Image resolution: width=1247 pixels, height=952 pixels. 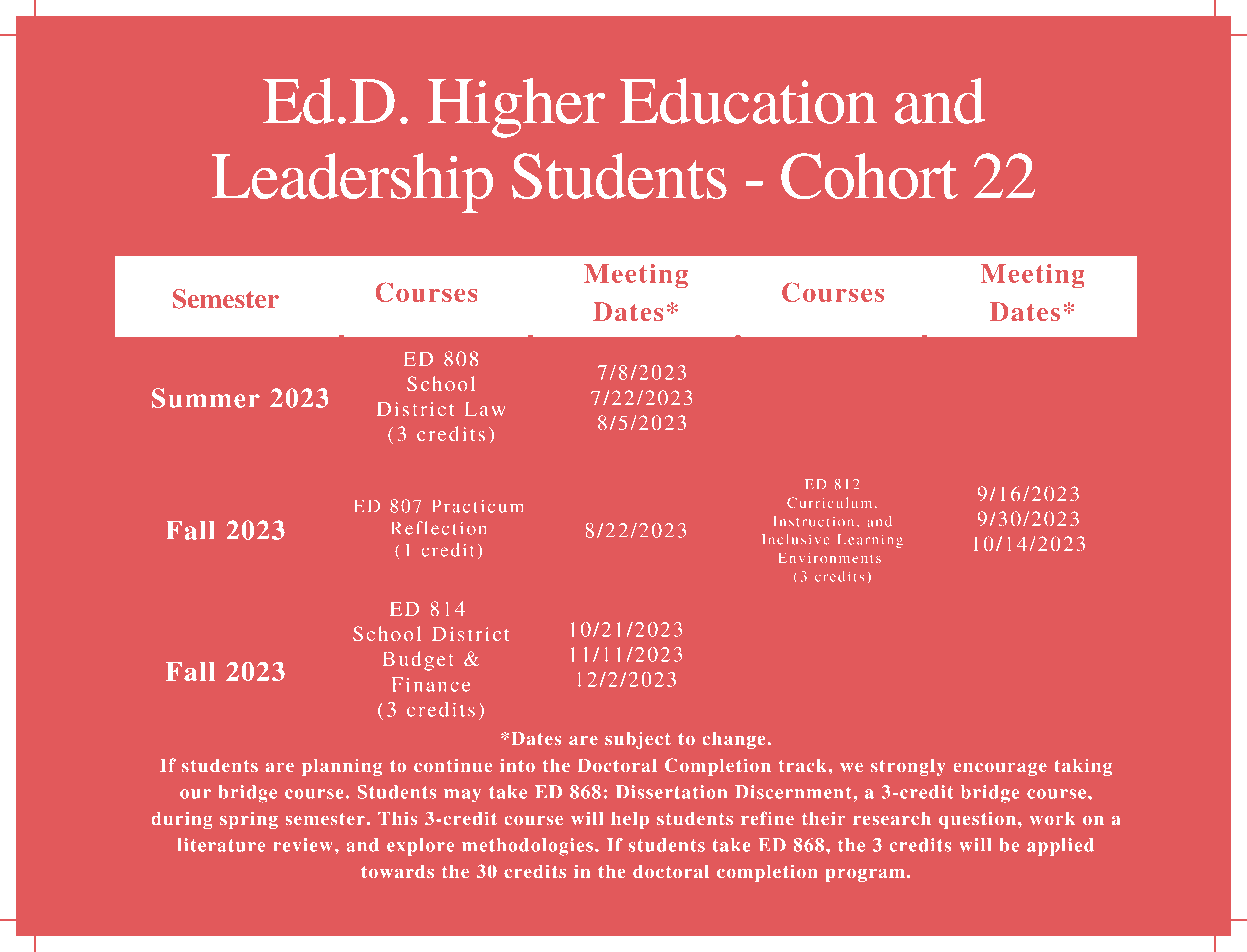 What do you see at coordinates (477, 506) in the screenshot?
I see `Practicum` at bounding box center [477, 506].
